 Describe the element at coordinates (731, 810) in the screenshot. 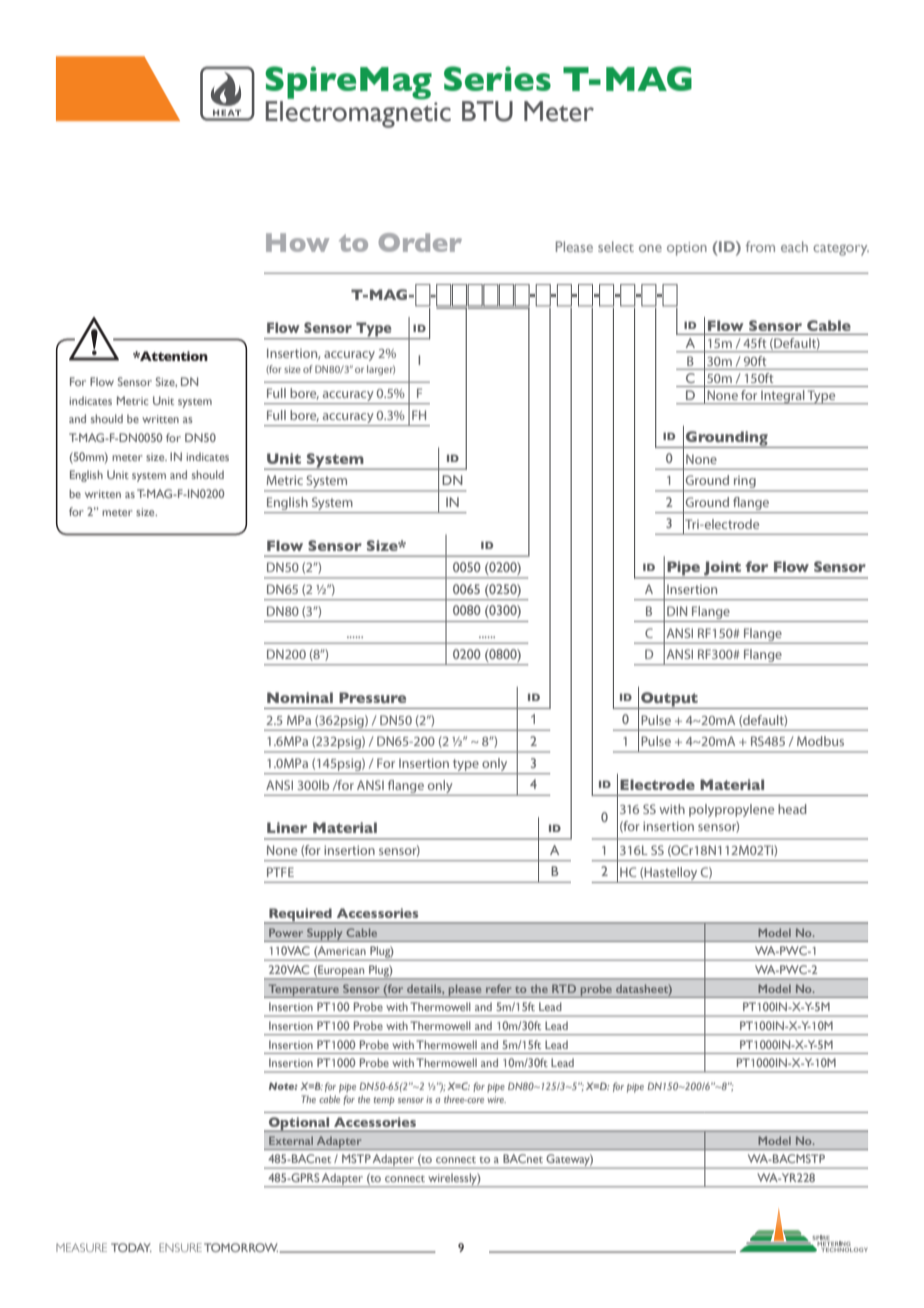

I see `polypropylene` at that location.
